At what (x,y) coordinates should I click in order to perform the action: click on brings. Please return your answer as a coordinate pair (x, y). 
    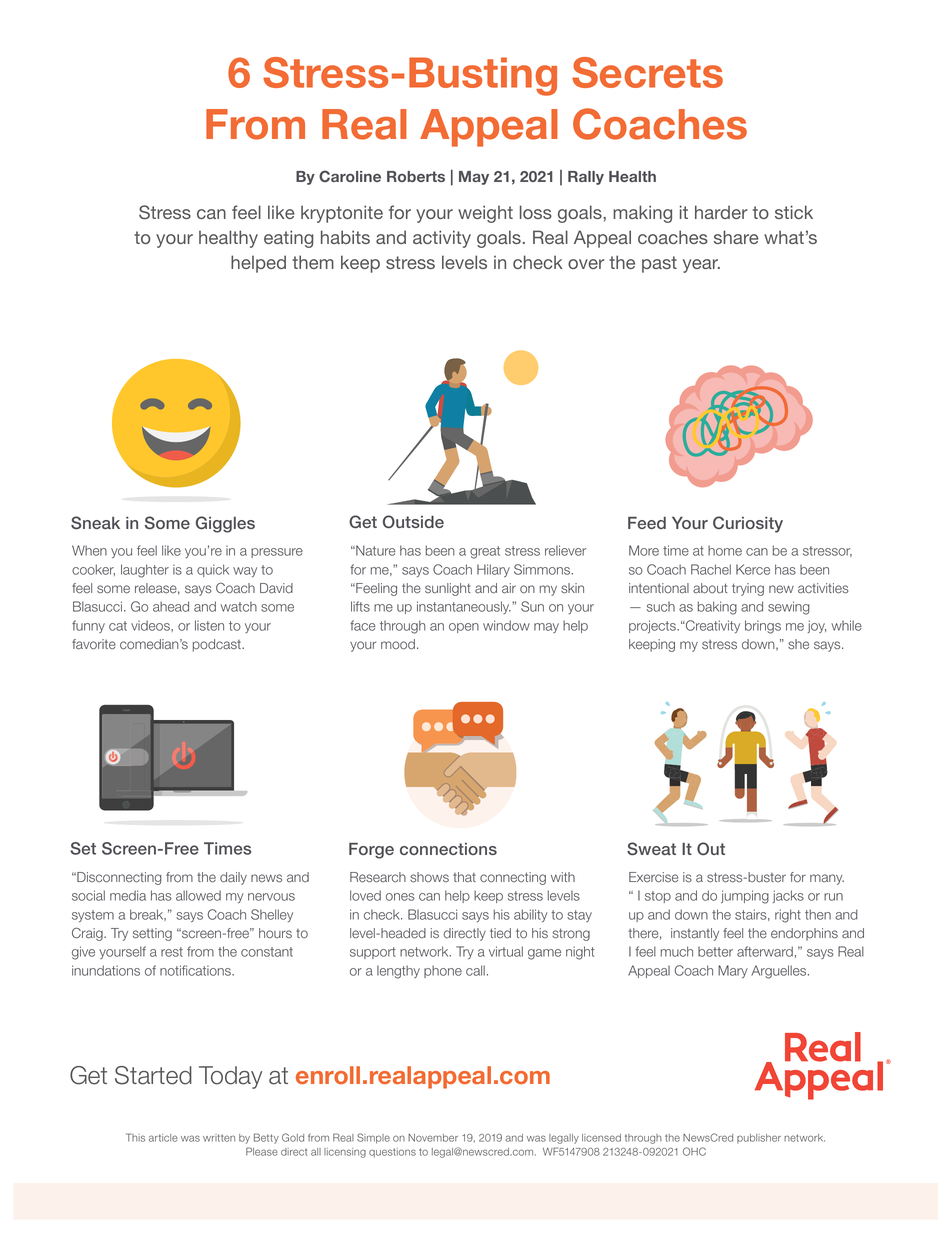
    Looking at the image, I should click on (763, 627).
